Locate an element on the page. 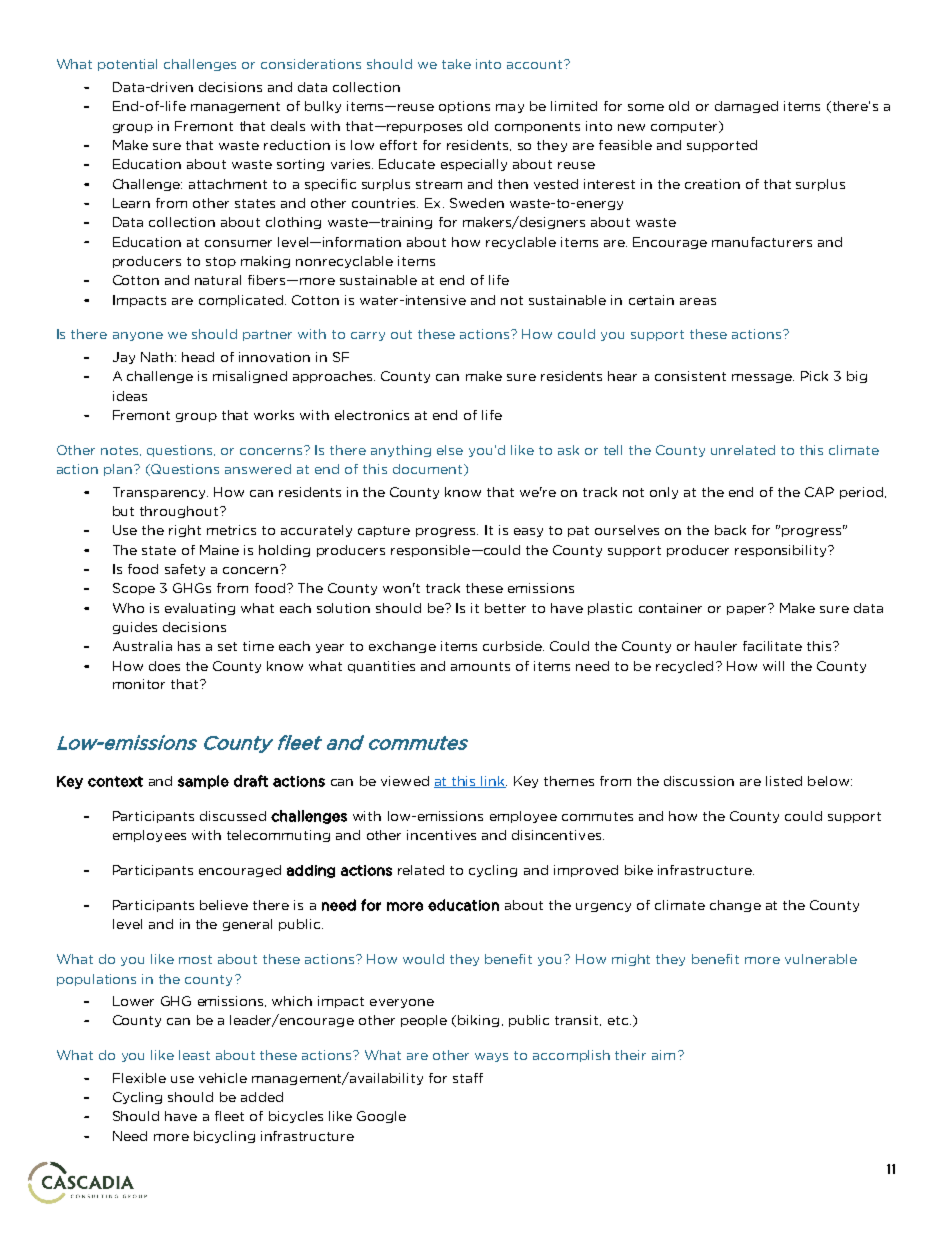 This image has height=1233, width=952. message is located at coordinates (763, 378).
